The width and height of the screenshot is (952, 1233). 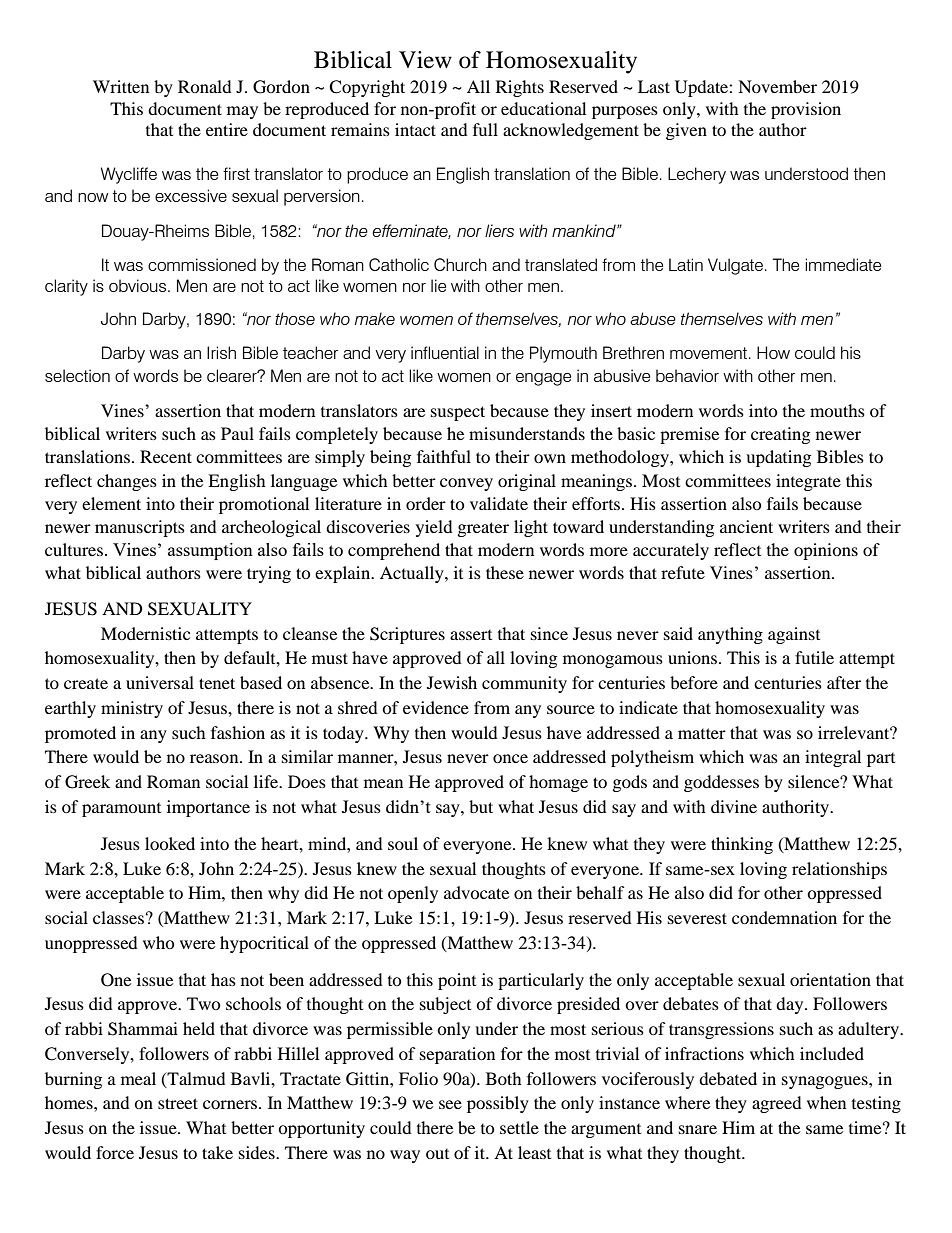 What do you see at coordinates (505, 572) in the screenshot?
I see `these` at bounding box center [505, 572].
